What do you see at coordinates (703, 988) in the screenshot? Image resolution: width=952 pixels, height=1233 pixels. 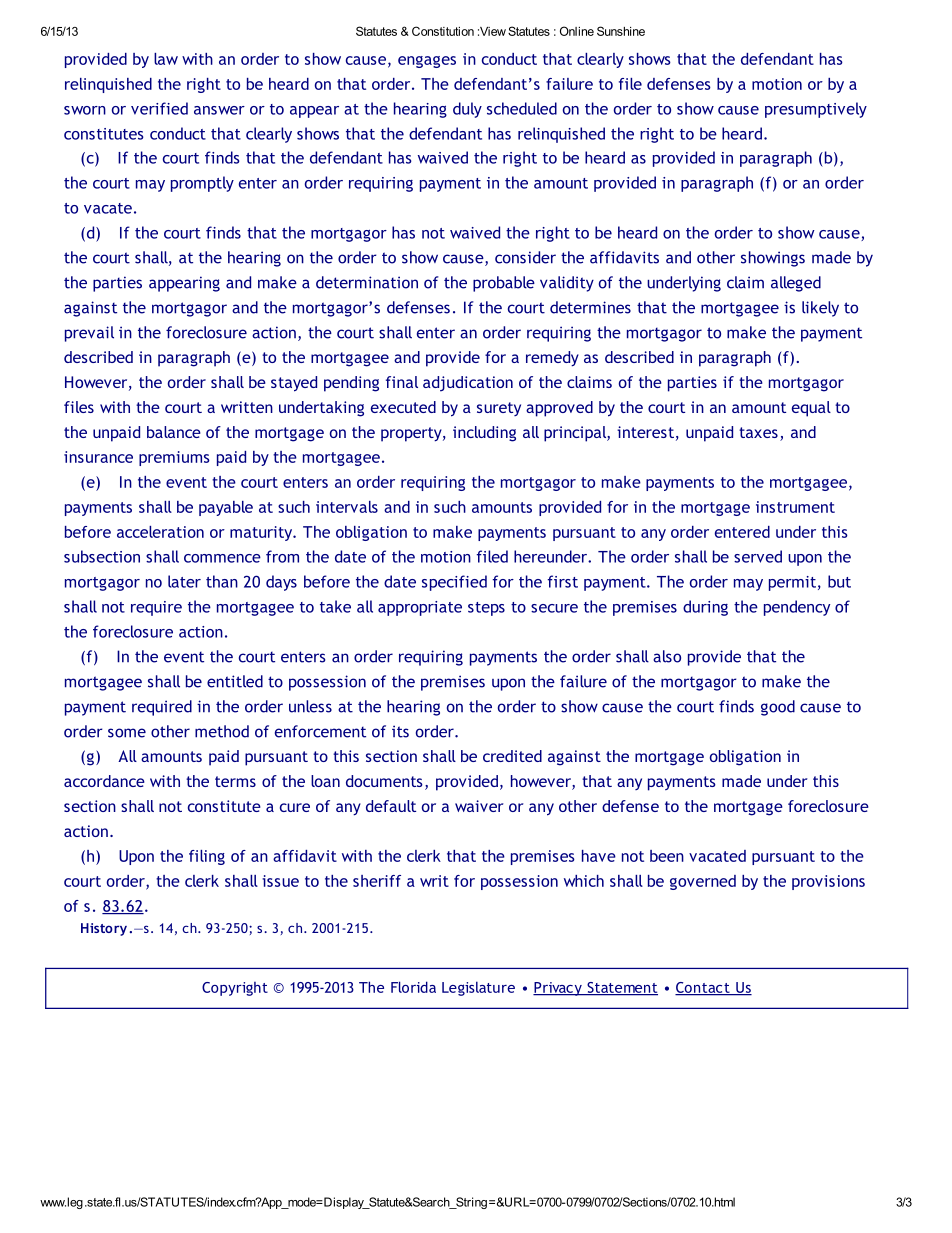 I see `Contact` at bounding box center [703, 988].
